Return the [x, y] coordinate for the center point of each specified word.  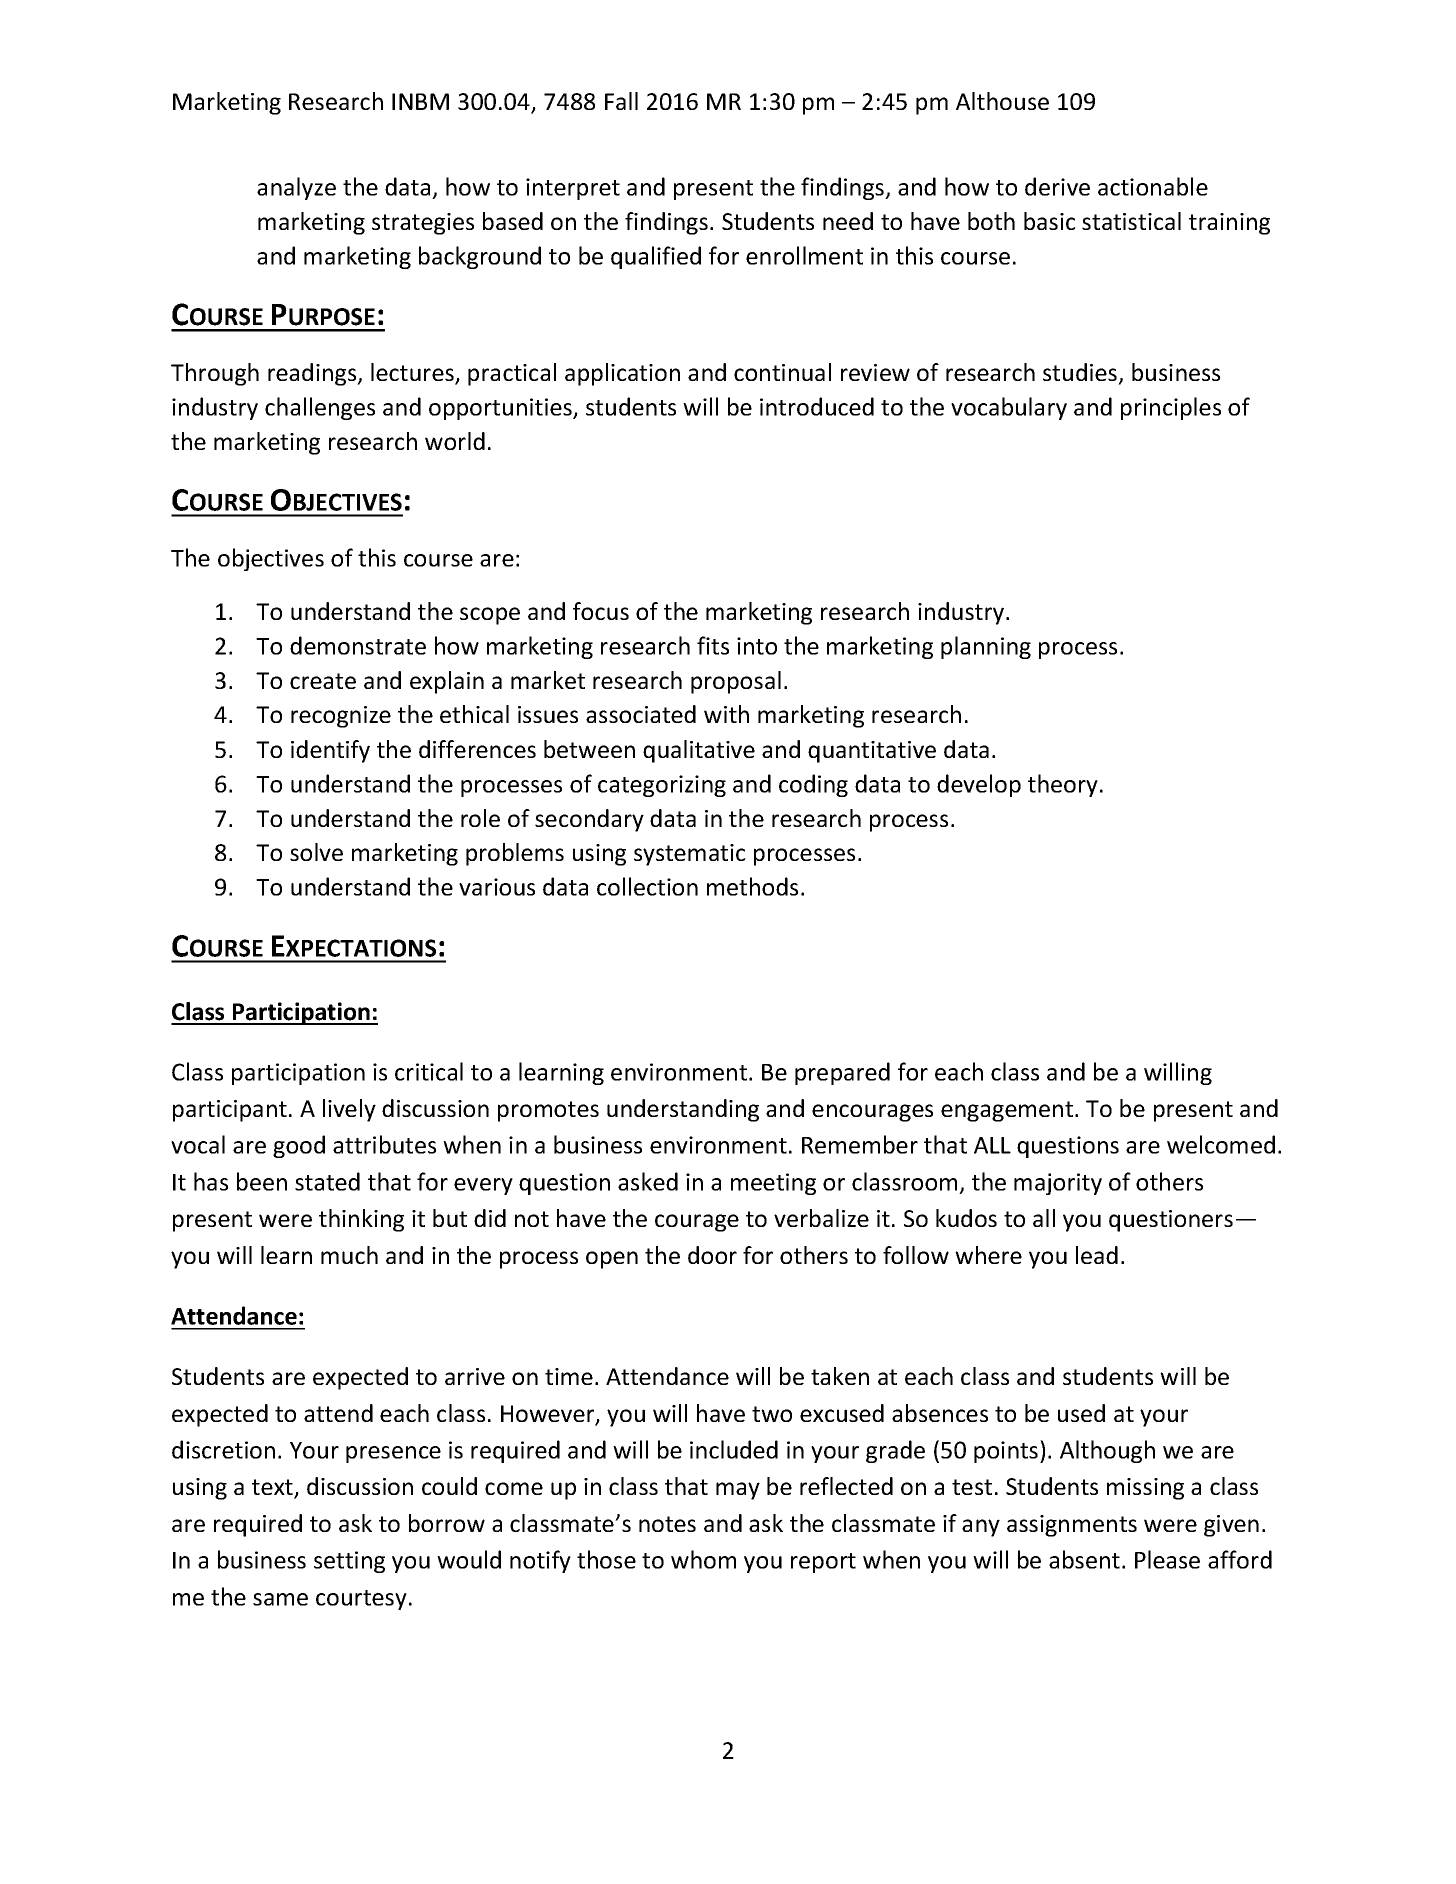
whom [703, 1559]
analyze [296, 188]
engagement [1008, 1111]
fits [713, 645]
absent [1084, 1559]
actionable [1153, 186]
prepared [842, 1073]
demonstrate [358, 645]
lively [349, 1110]
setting [349, 1562]
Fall [621, 101]
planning [986, 647]
